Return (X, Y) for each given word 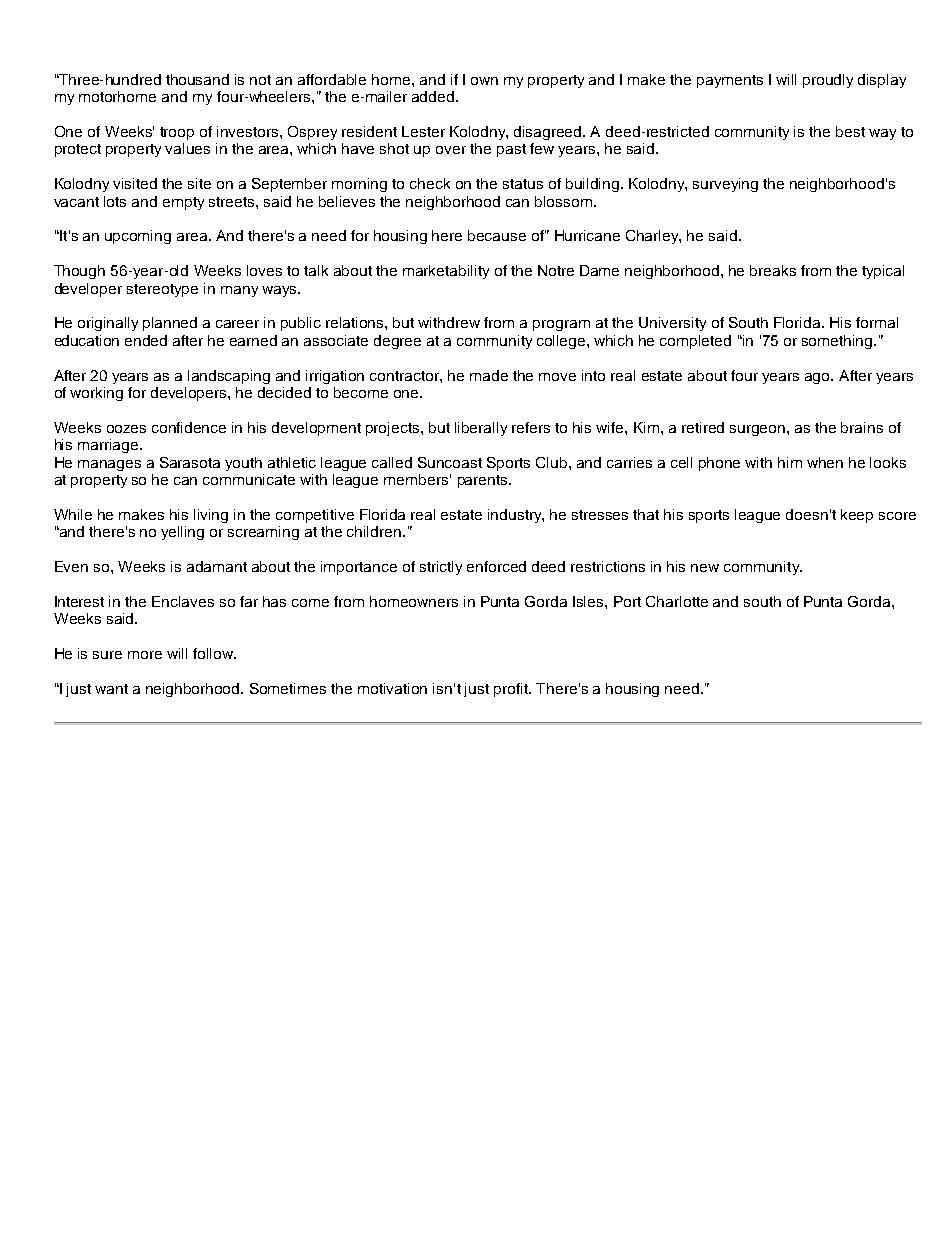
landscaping (229, 377)
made (489, 375)
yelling (182, 533)
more (145, 655)
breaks (773, 270)
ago (818, 378)
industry (516, 516)
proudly (828, 81)
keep (857, 516)
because (497, 235)
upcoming (138, 237)
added (433, 96)
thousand (197, 79)
